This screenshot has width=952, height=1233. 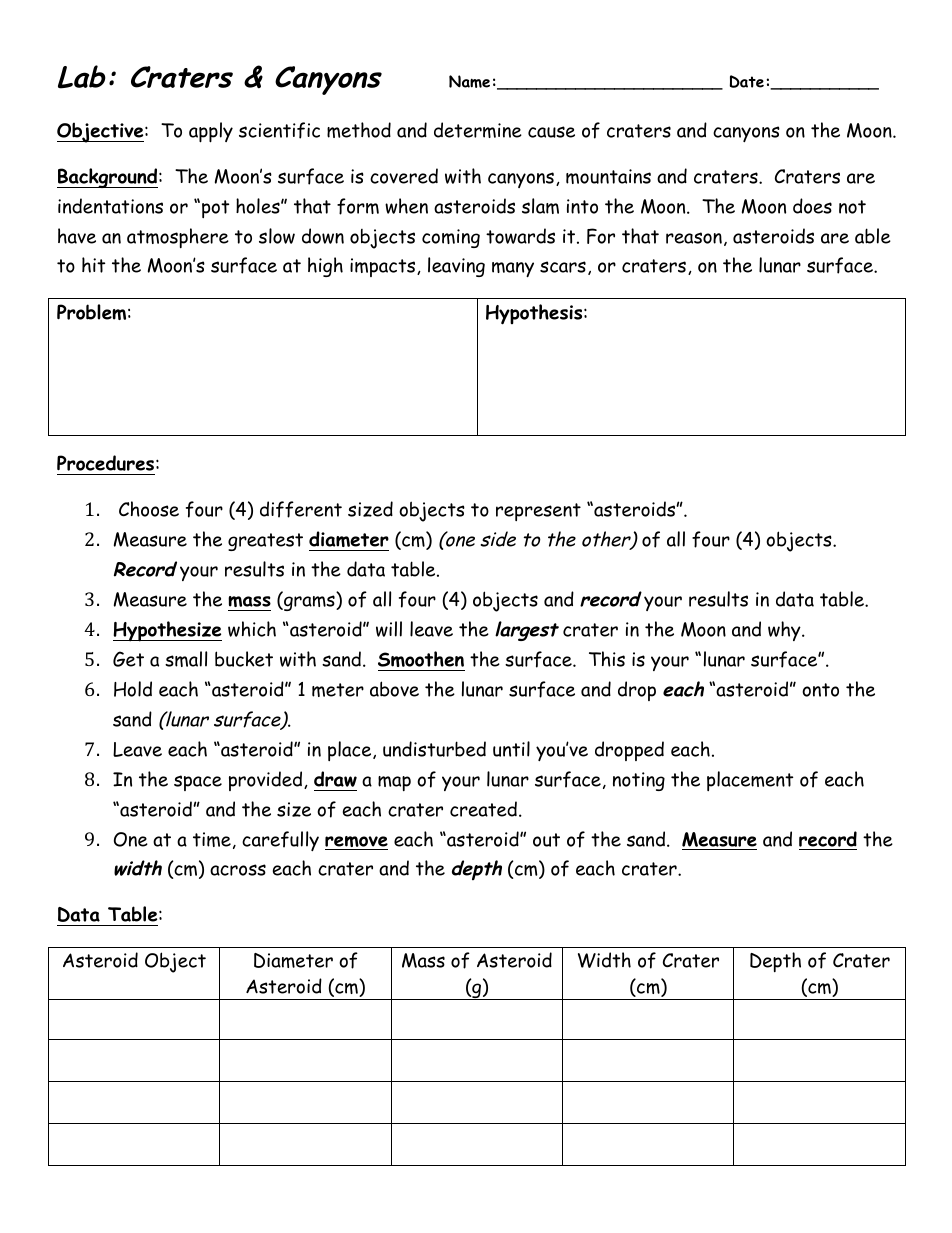 What do you see at coordinates (212, 839) in the screenshot?
I see `time` at bounding box center [212, 839].
